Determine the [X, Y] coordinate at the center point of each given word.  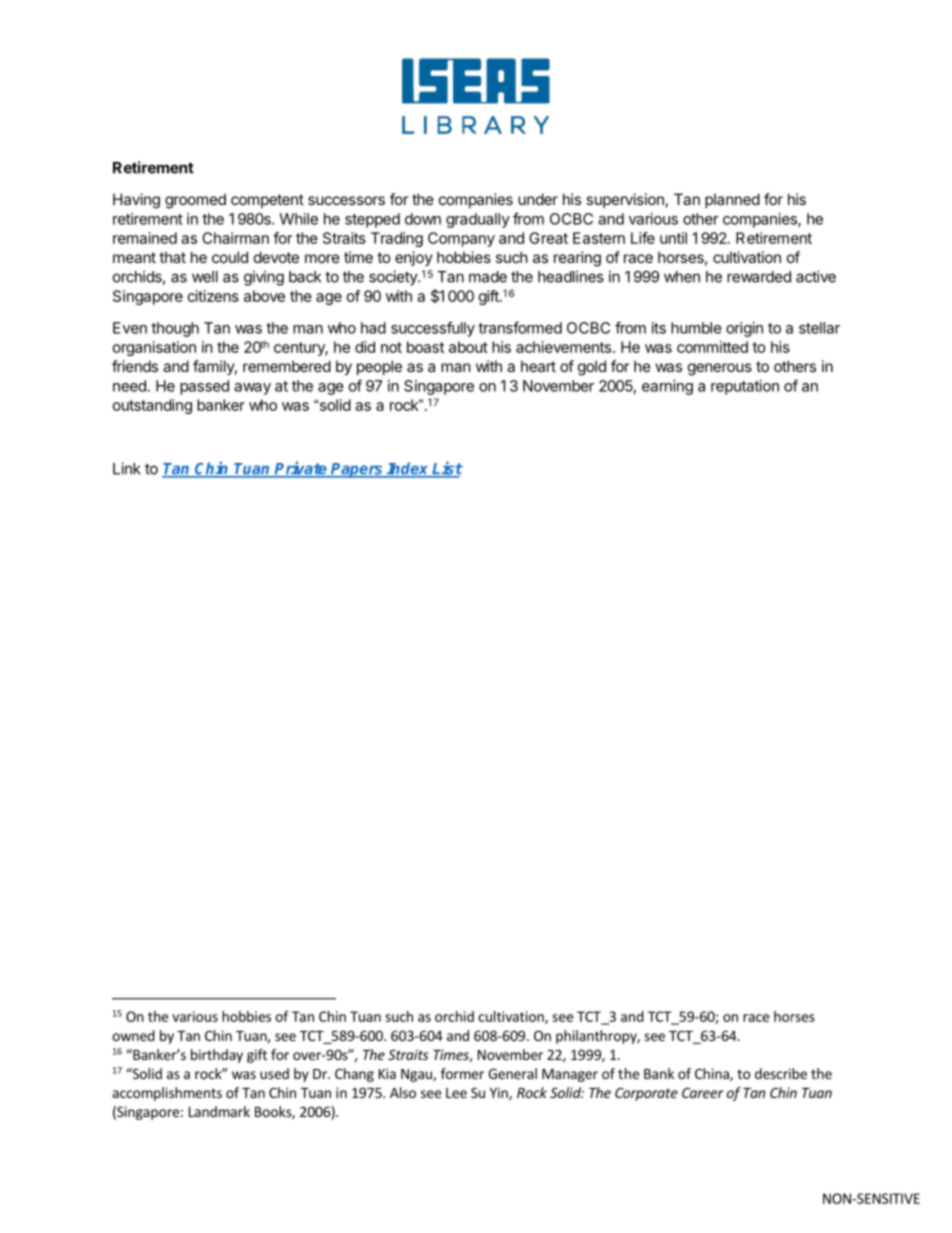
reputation [745, 387]
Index [408, 469]
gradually [478, 220]
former [462, 1073]
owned [133, 1035]
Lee [456, 1093]
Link [127, 468]
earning [667, 387]
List [446, 469]
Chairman [235, 238]
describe [781, 1073]
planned [732, 200]
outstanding [152, 406]
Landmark [219, 1111]
